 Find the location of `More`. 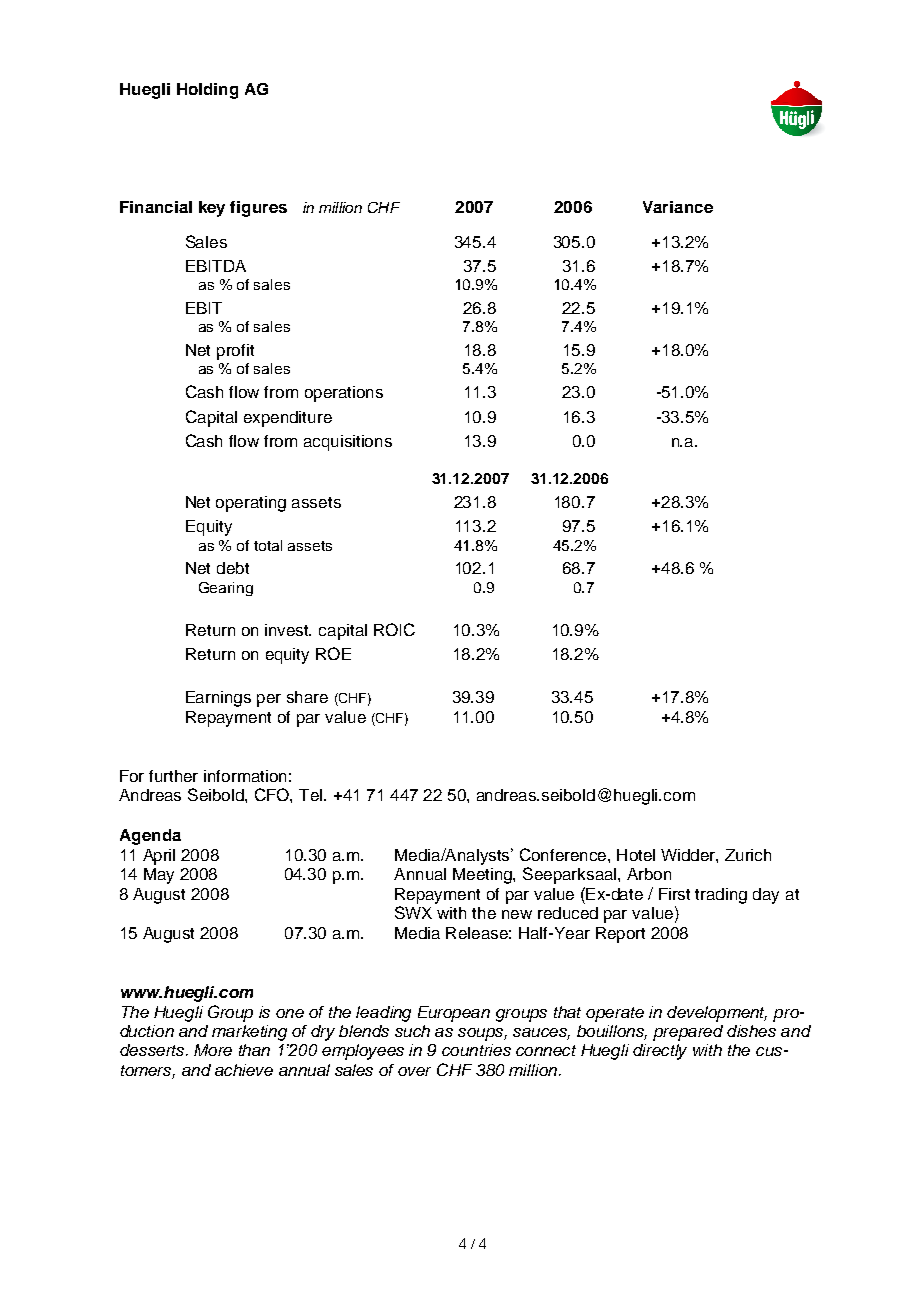

More is located at coordinates (213, 1050).
